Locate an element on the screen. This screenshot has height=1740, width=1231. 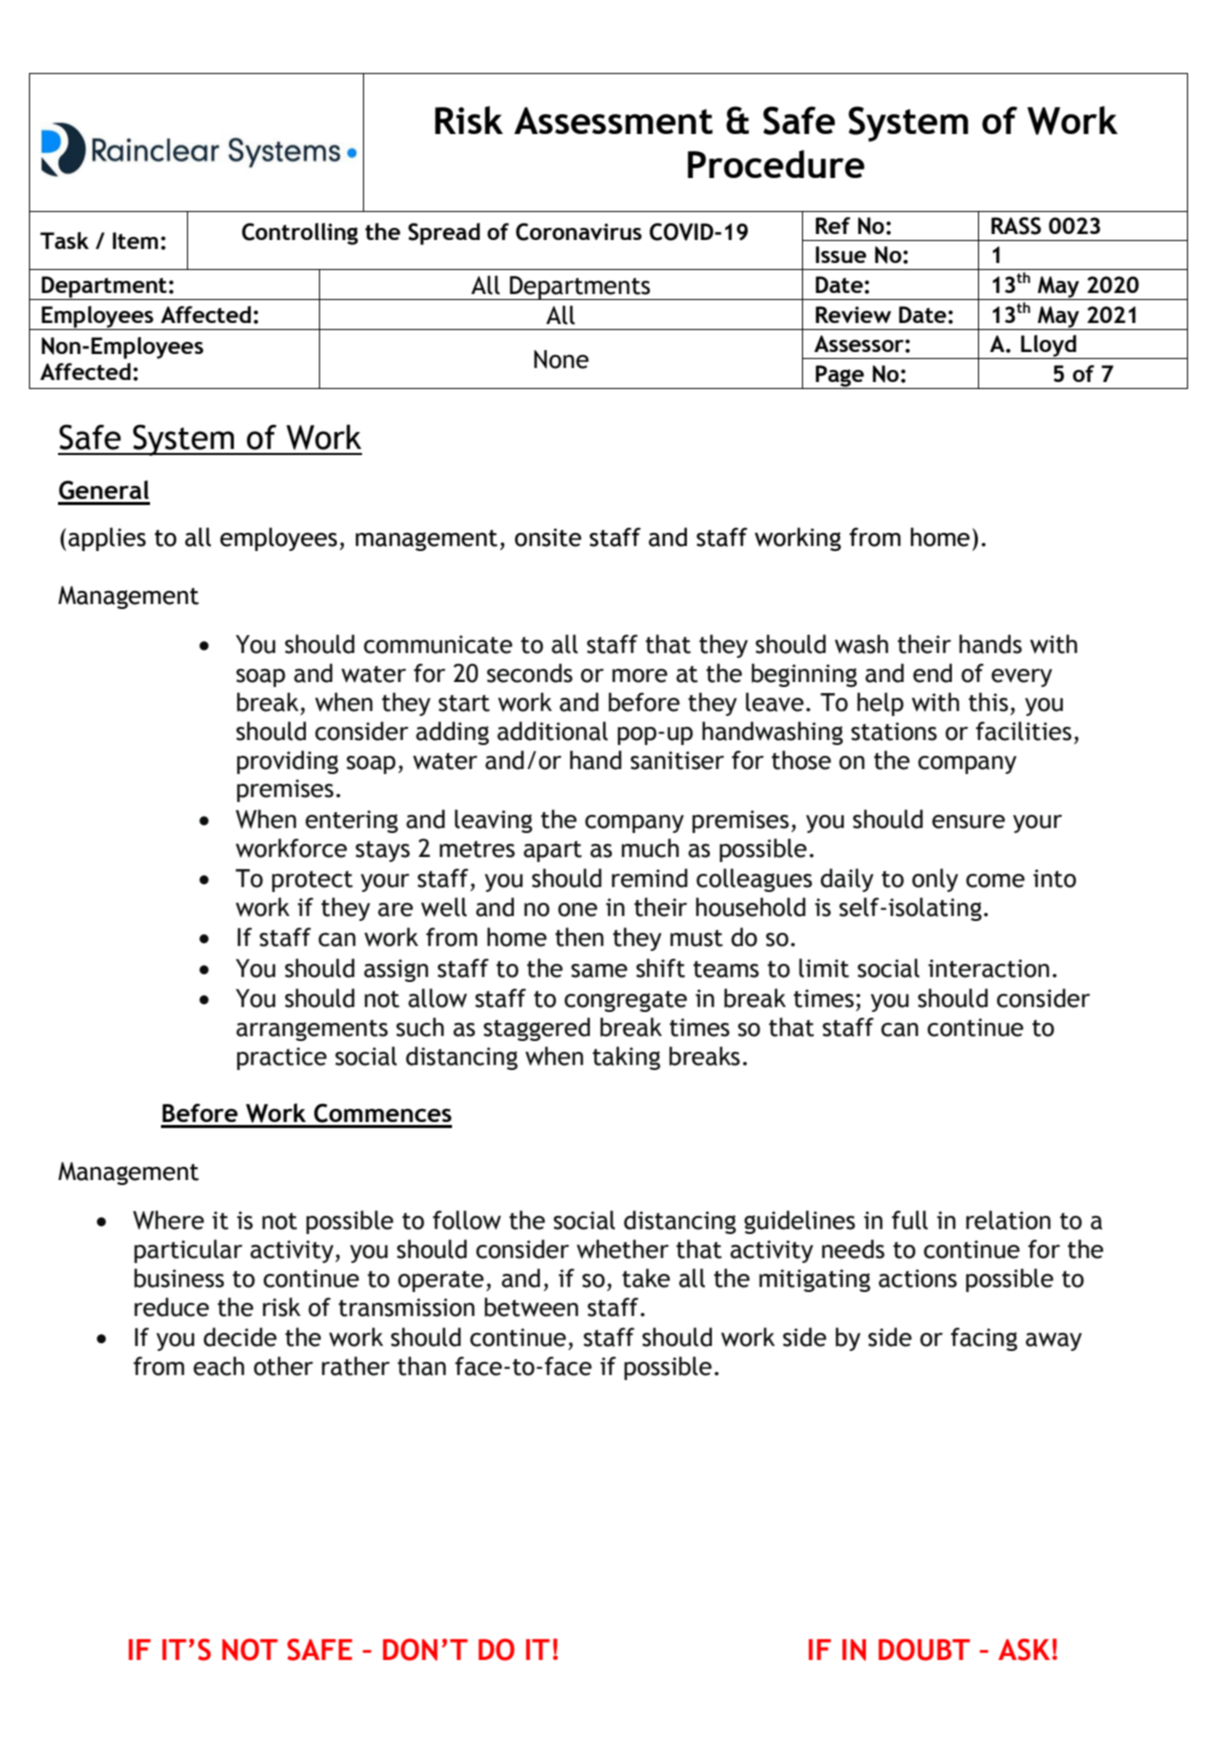
each is located at coordinates (218, 1366).
